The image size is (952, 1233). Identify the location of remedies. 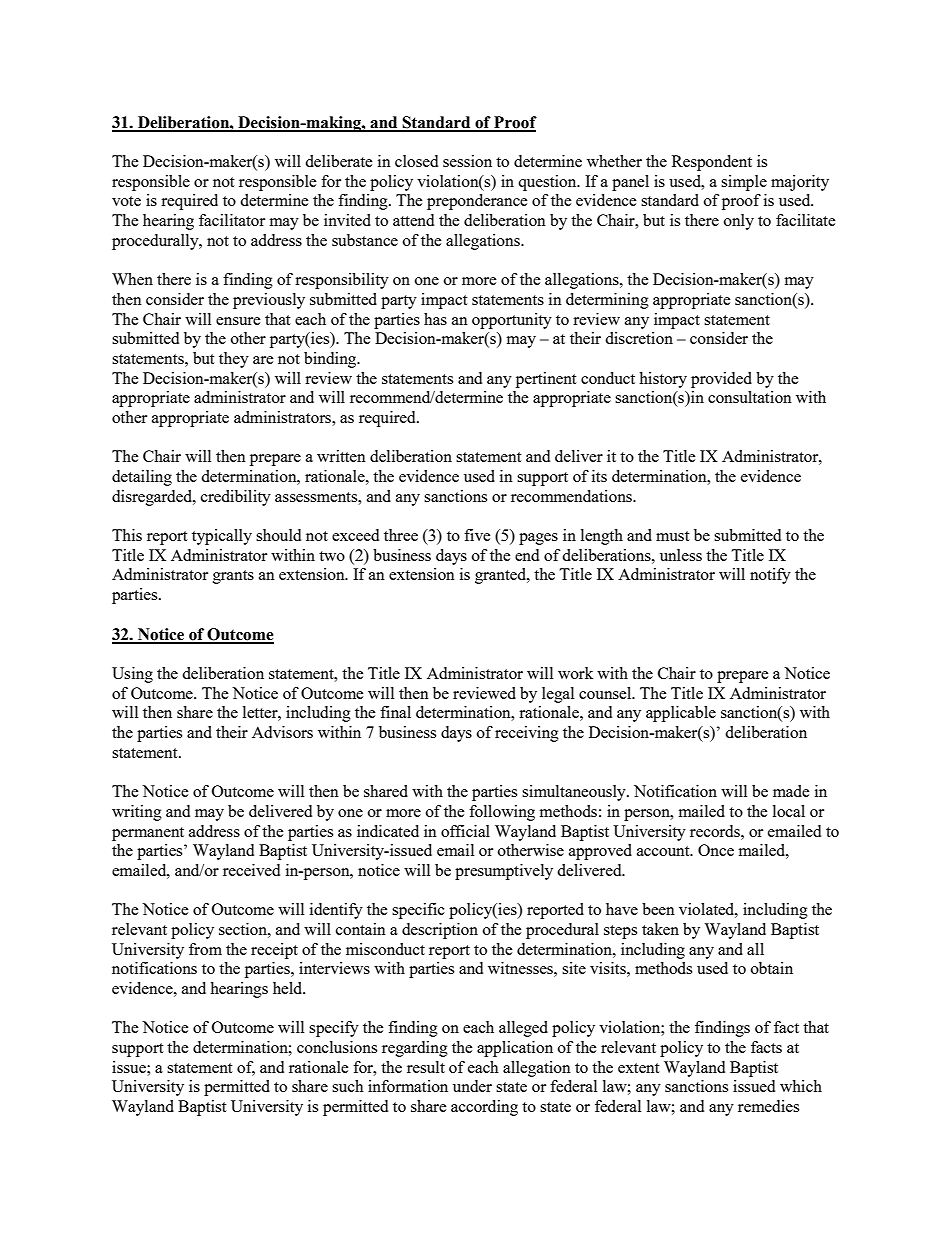
(768, 1106).
